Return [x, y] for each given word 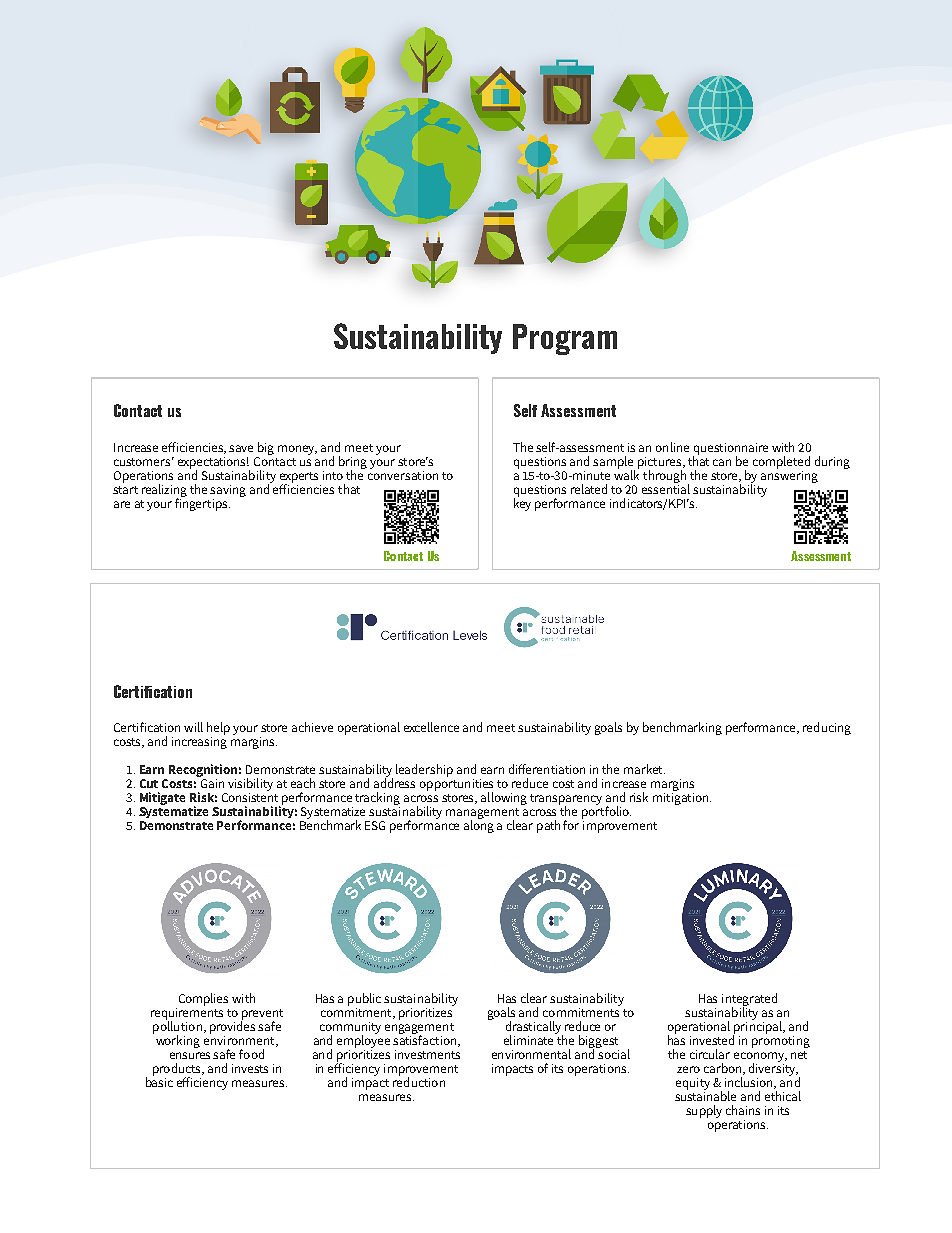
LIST [555, 154]
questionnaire [730, 450]
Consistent [250, 797]
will [193, 727]
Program [565, 339]
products [178, 1070]
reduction [419, 1081]
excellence [431, 727]
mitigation [682, 799]
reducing [827, 728]
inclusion [750, 1083]
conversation [403, 474]
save [241, 448]
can [722, 462]
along [479, 825]
